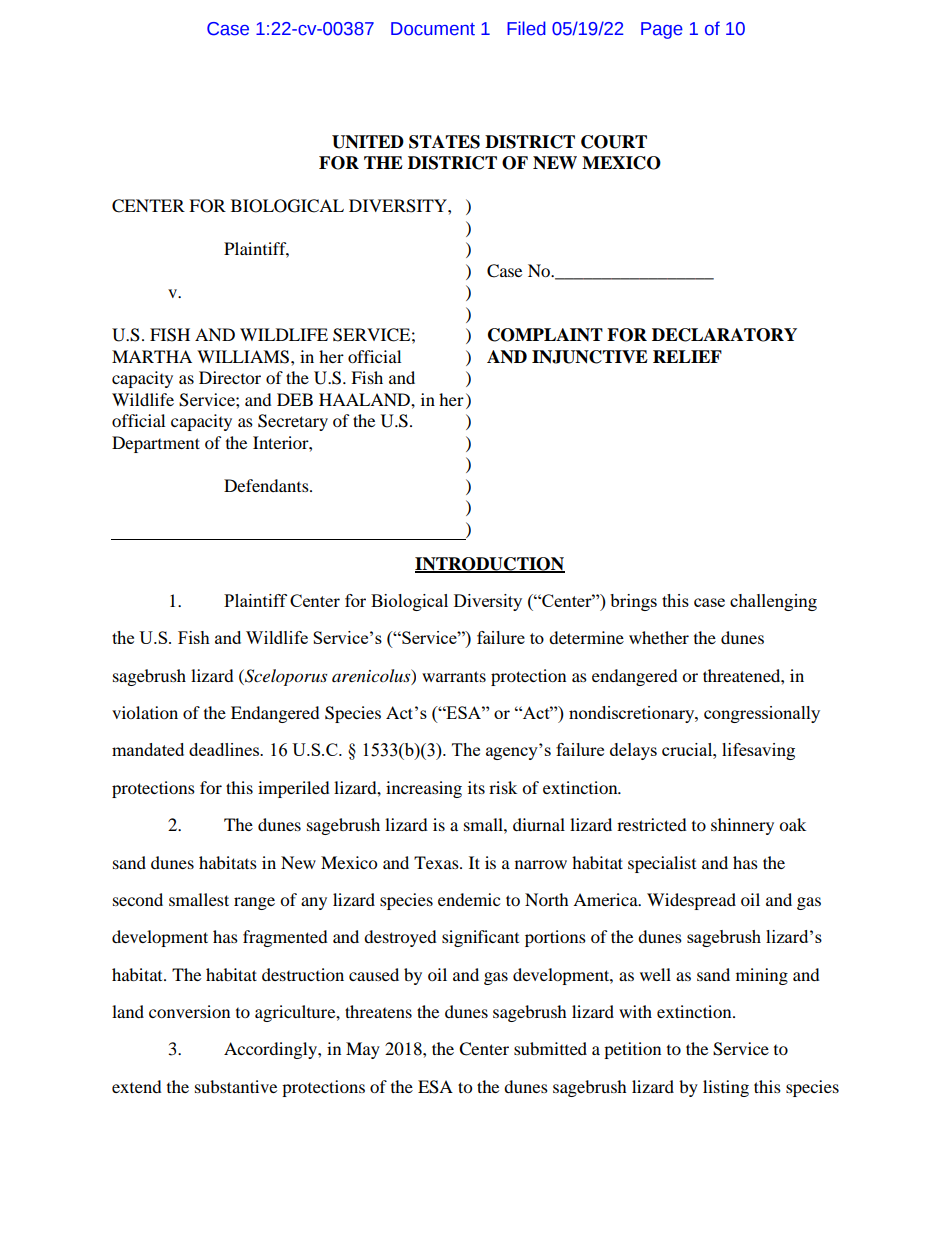  Describe the element at coordinates (724, 335) in the screenshot. I see `DECLARATORY` at that location.
